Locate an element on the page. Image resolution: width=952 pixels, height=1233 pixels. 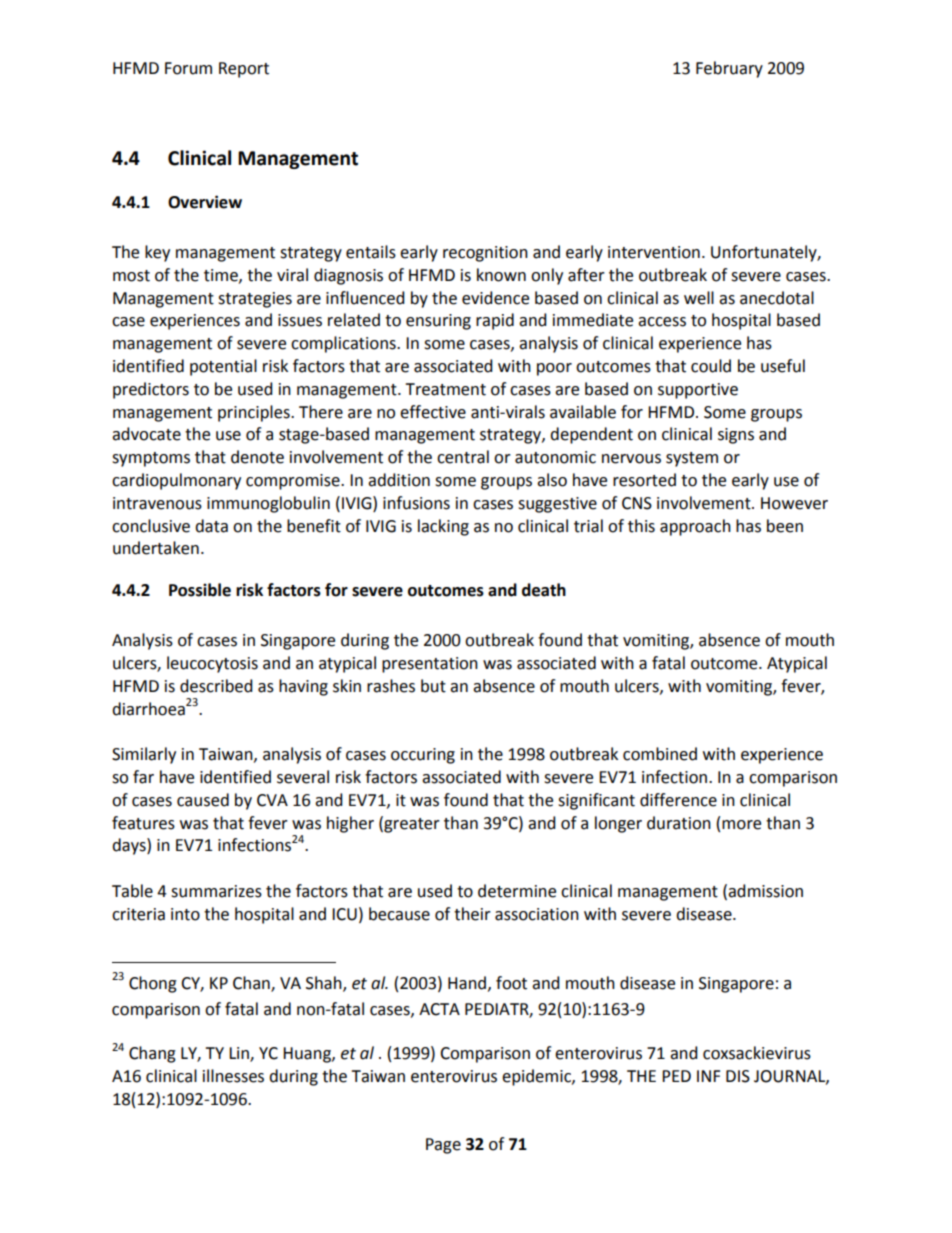
illnesses is located at coordinates (233, 1076).
